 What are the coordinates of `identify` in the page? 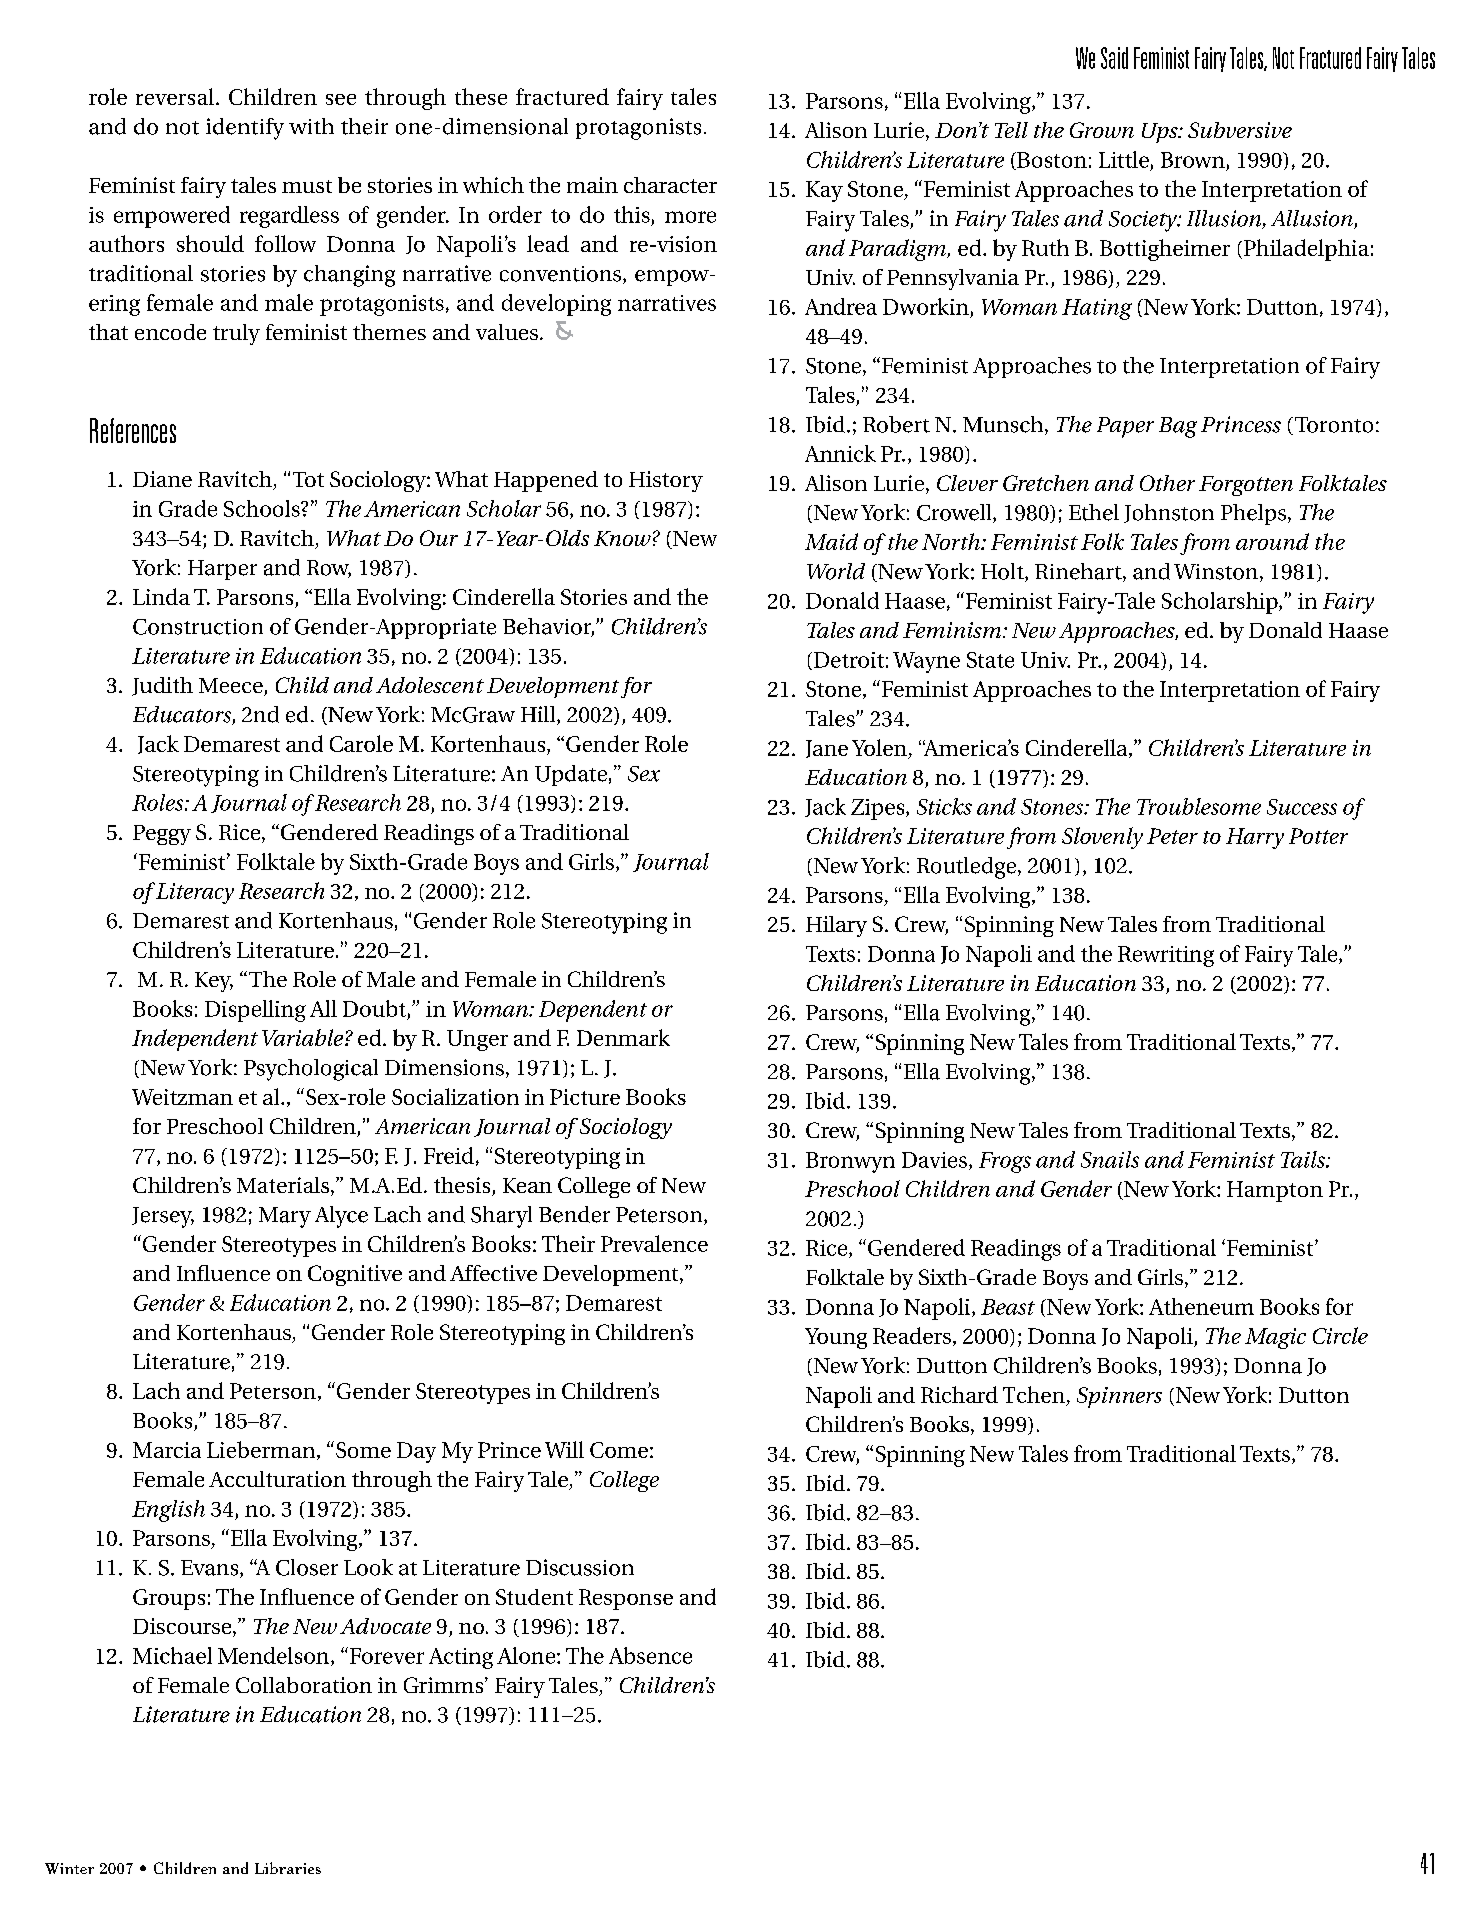 It's located at (245, 129).
